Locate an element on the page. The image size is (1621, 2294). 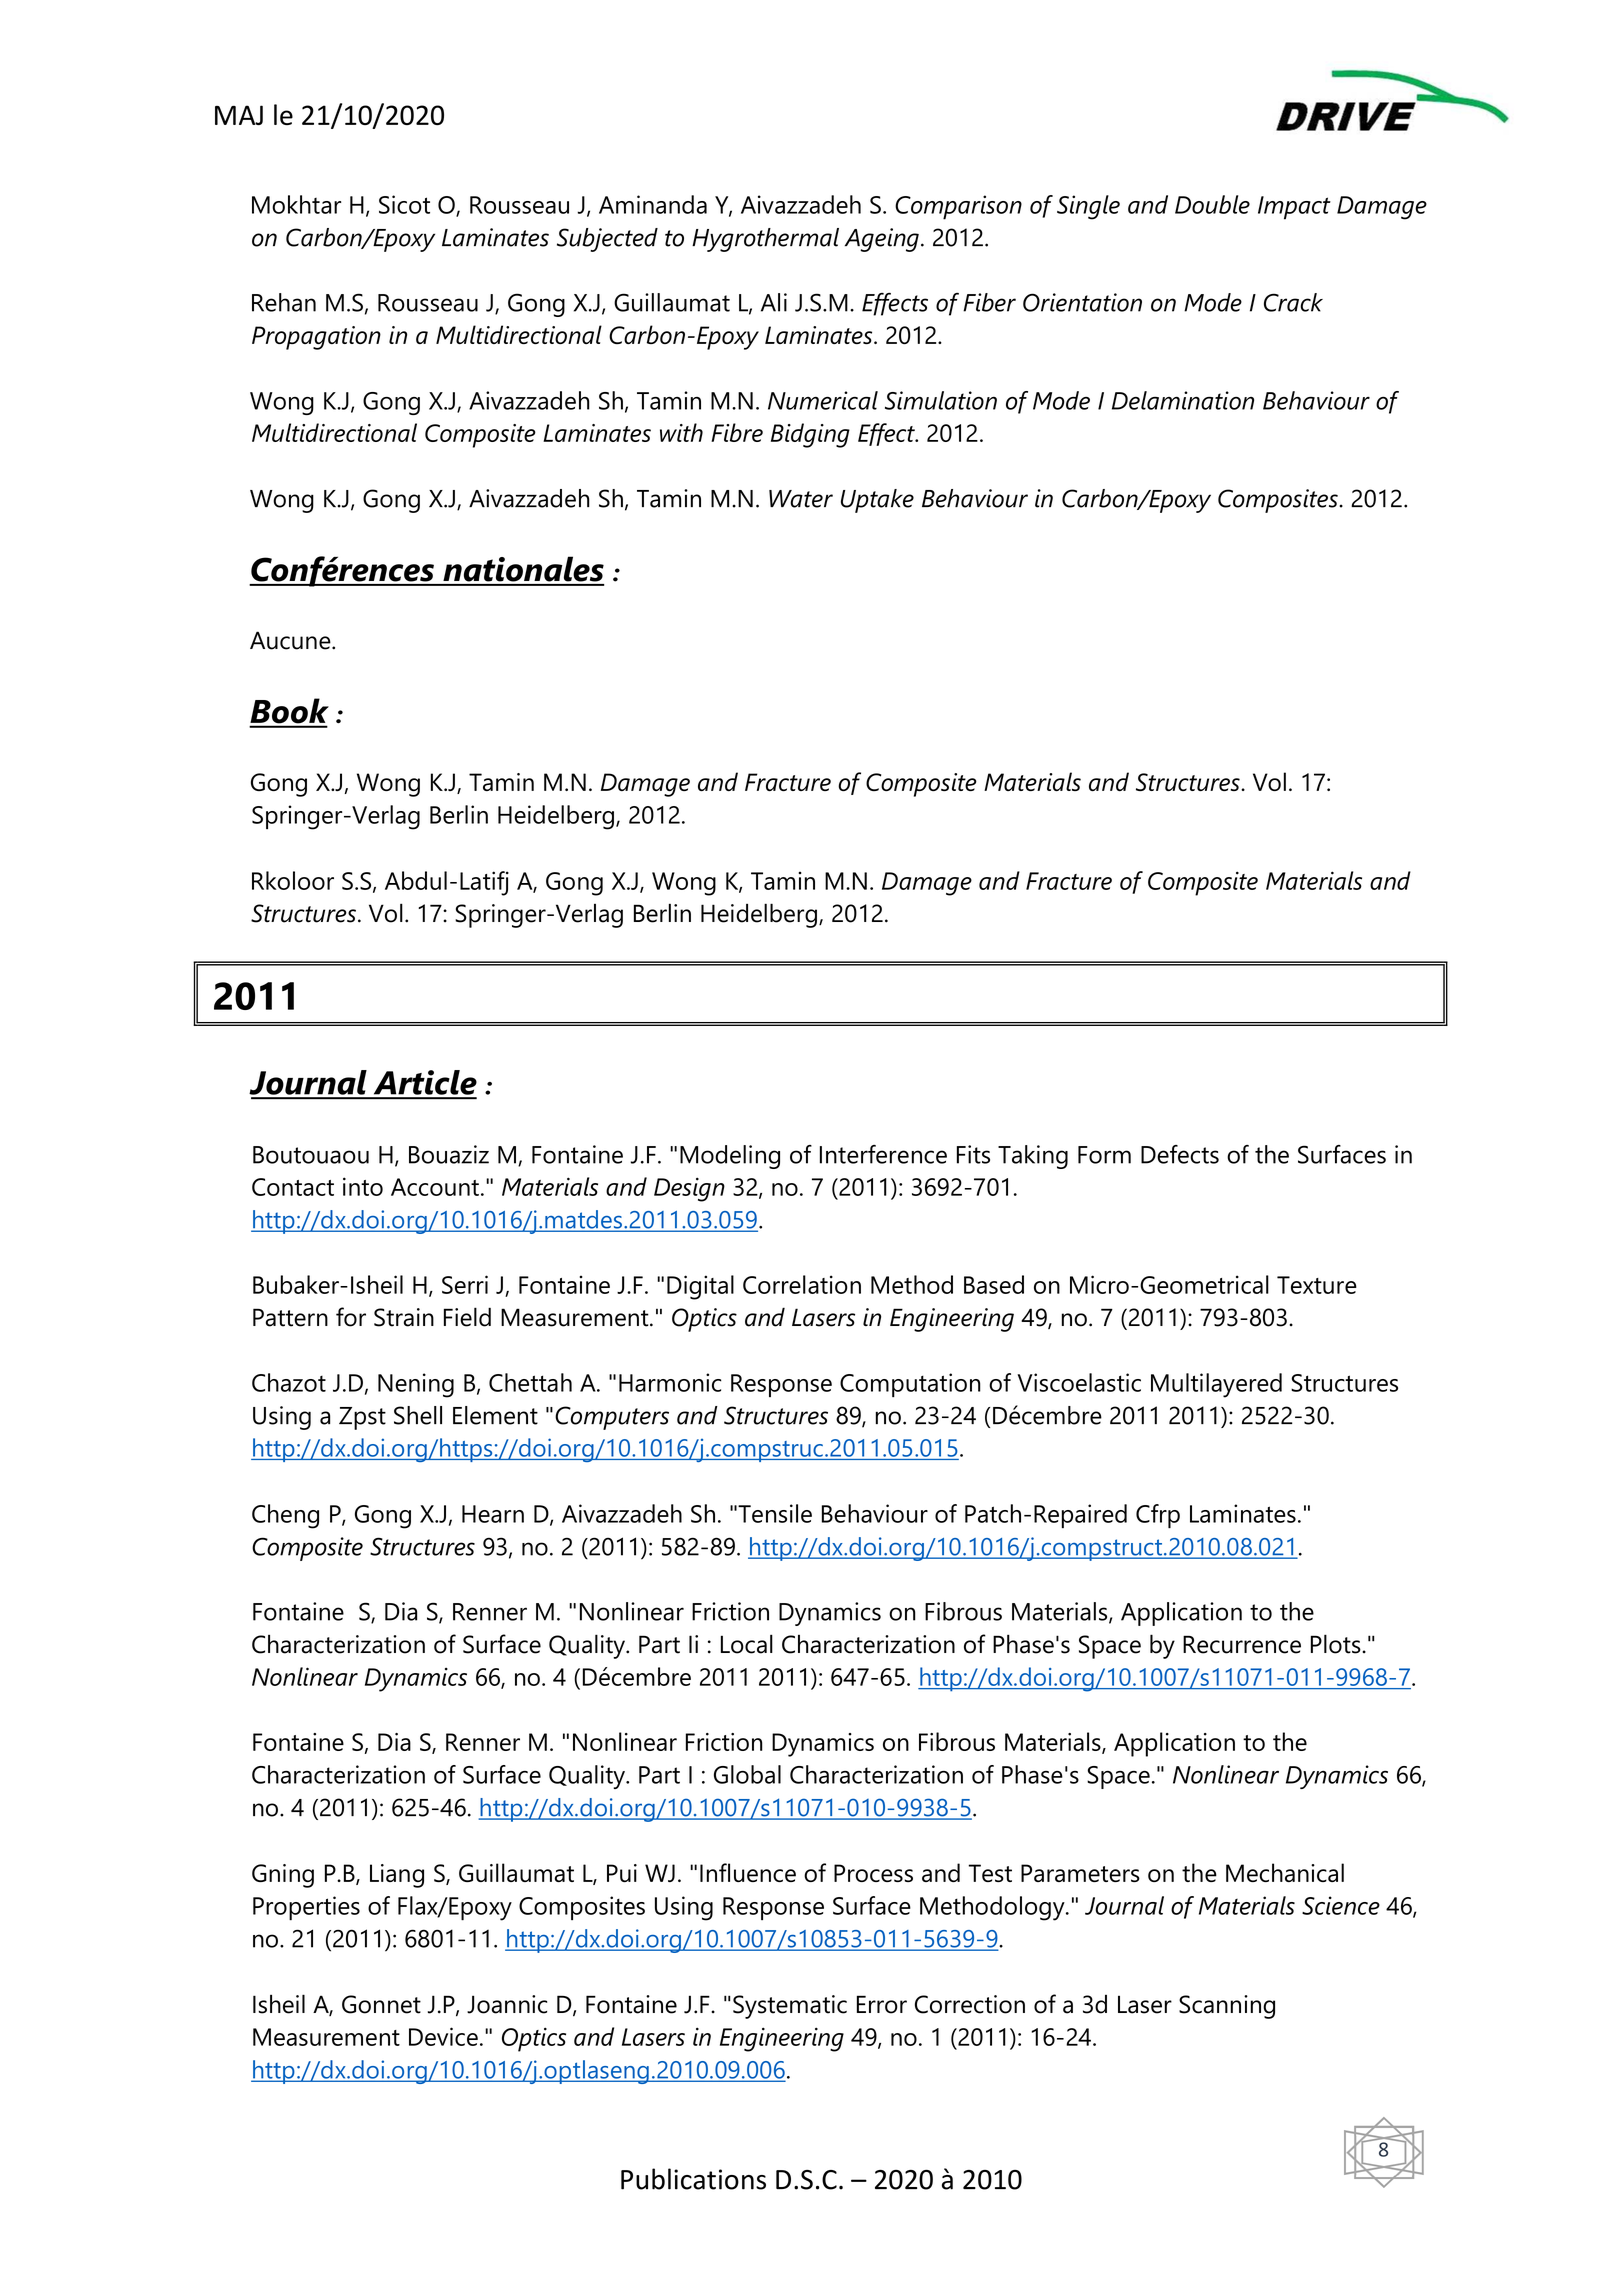
Interference is located at coordinates (883, 1154).
